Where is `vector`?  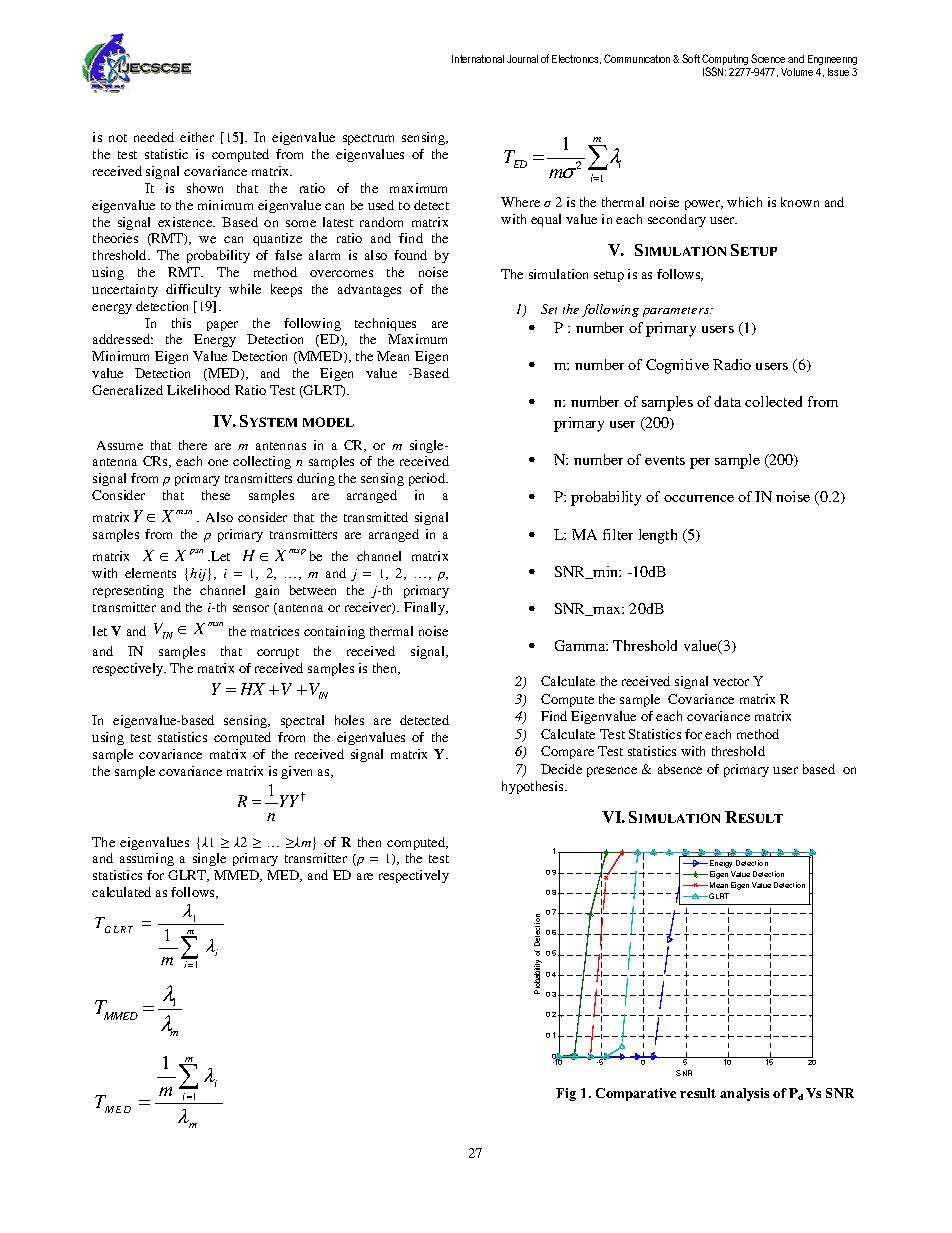 vector is located at coordinates (731, 682).
